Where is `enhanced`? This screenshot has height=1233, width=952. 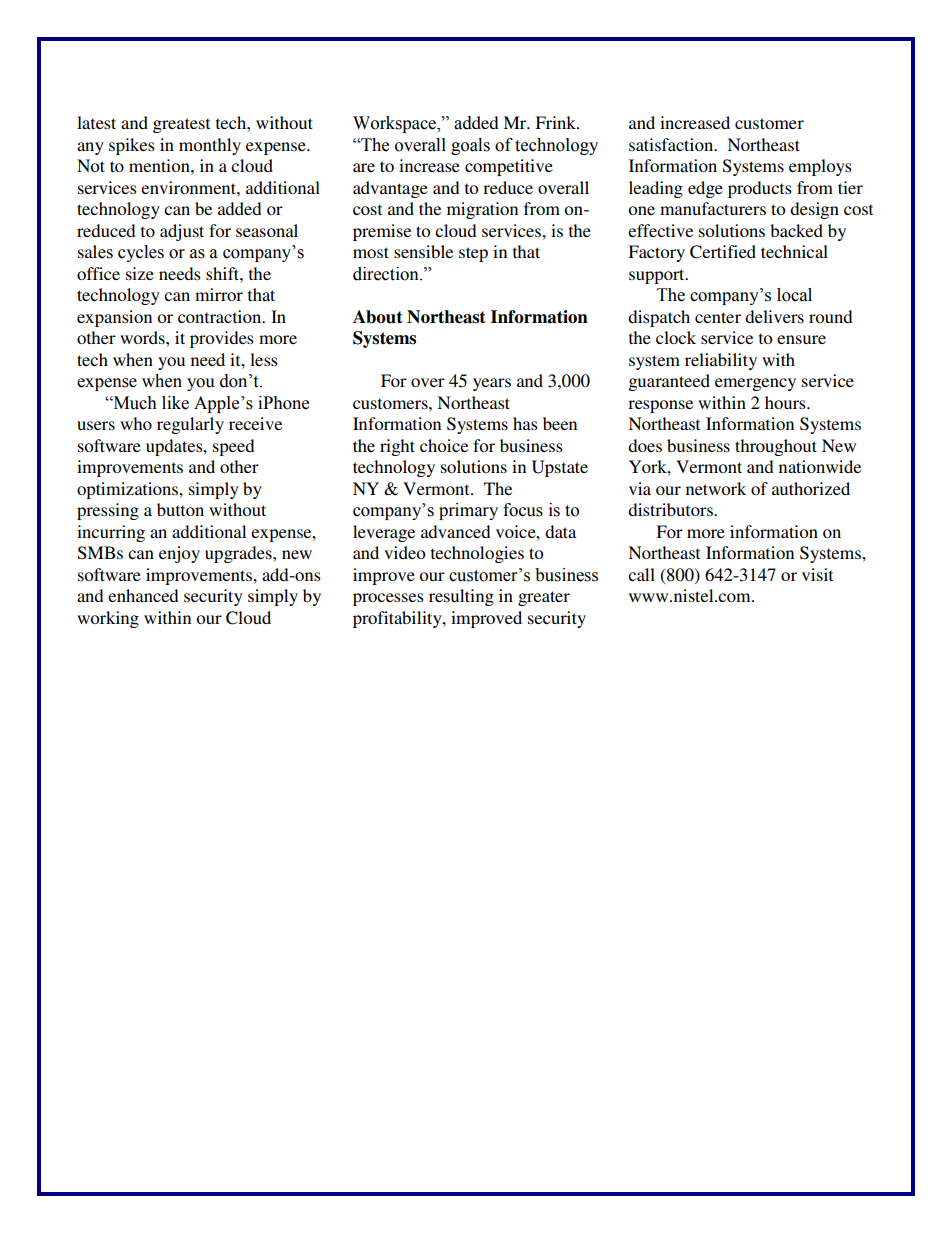 enhanced is located at coordinates (143, 595).
